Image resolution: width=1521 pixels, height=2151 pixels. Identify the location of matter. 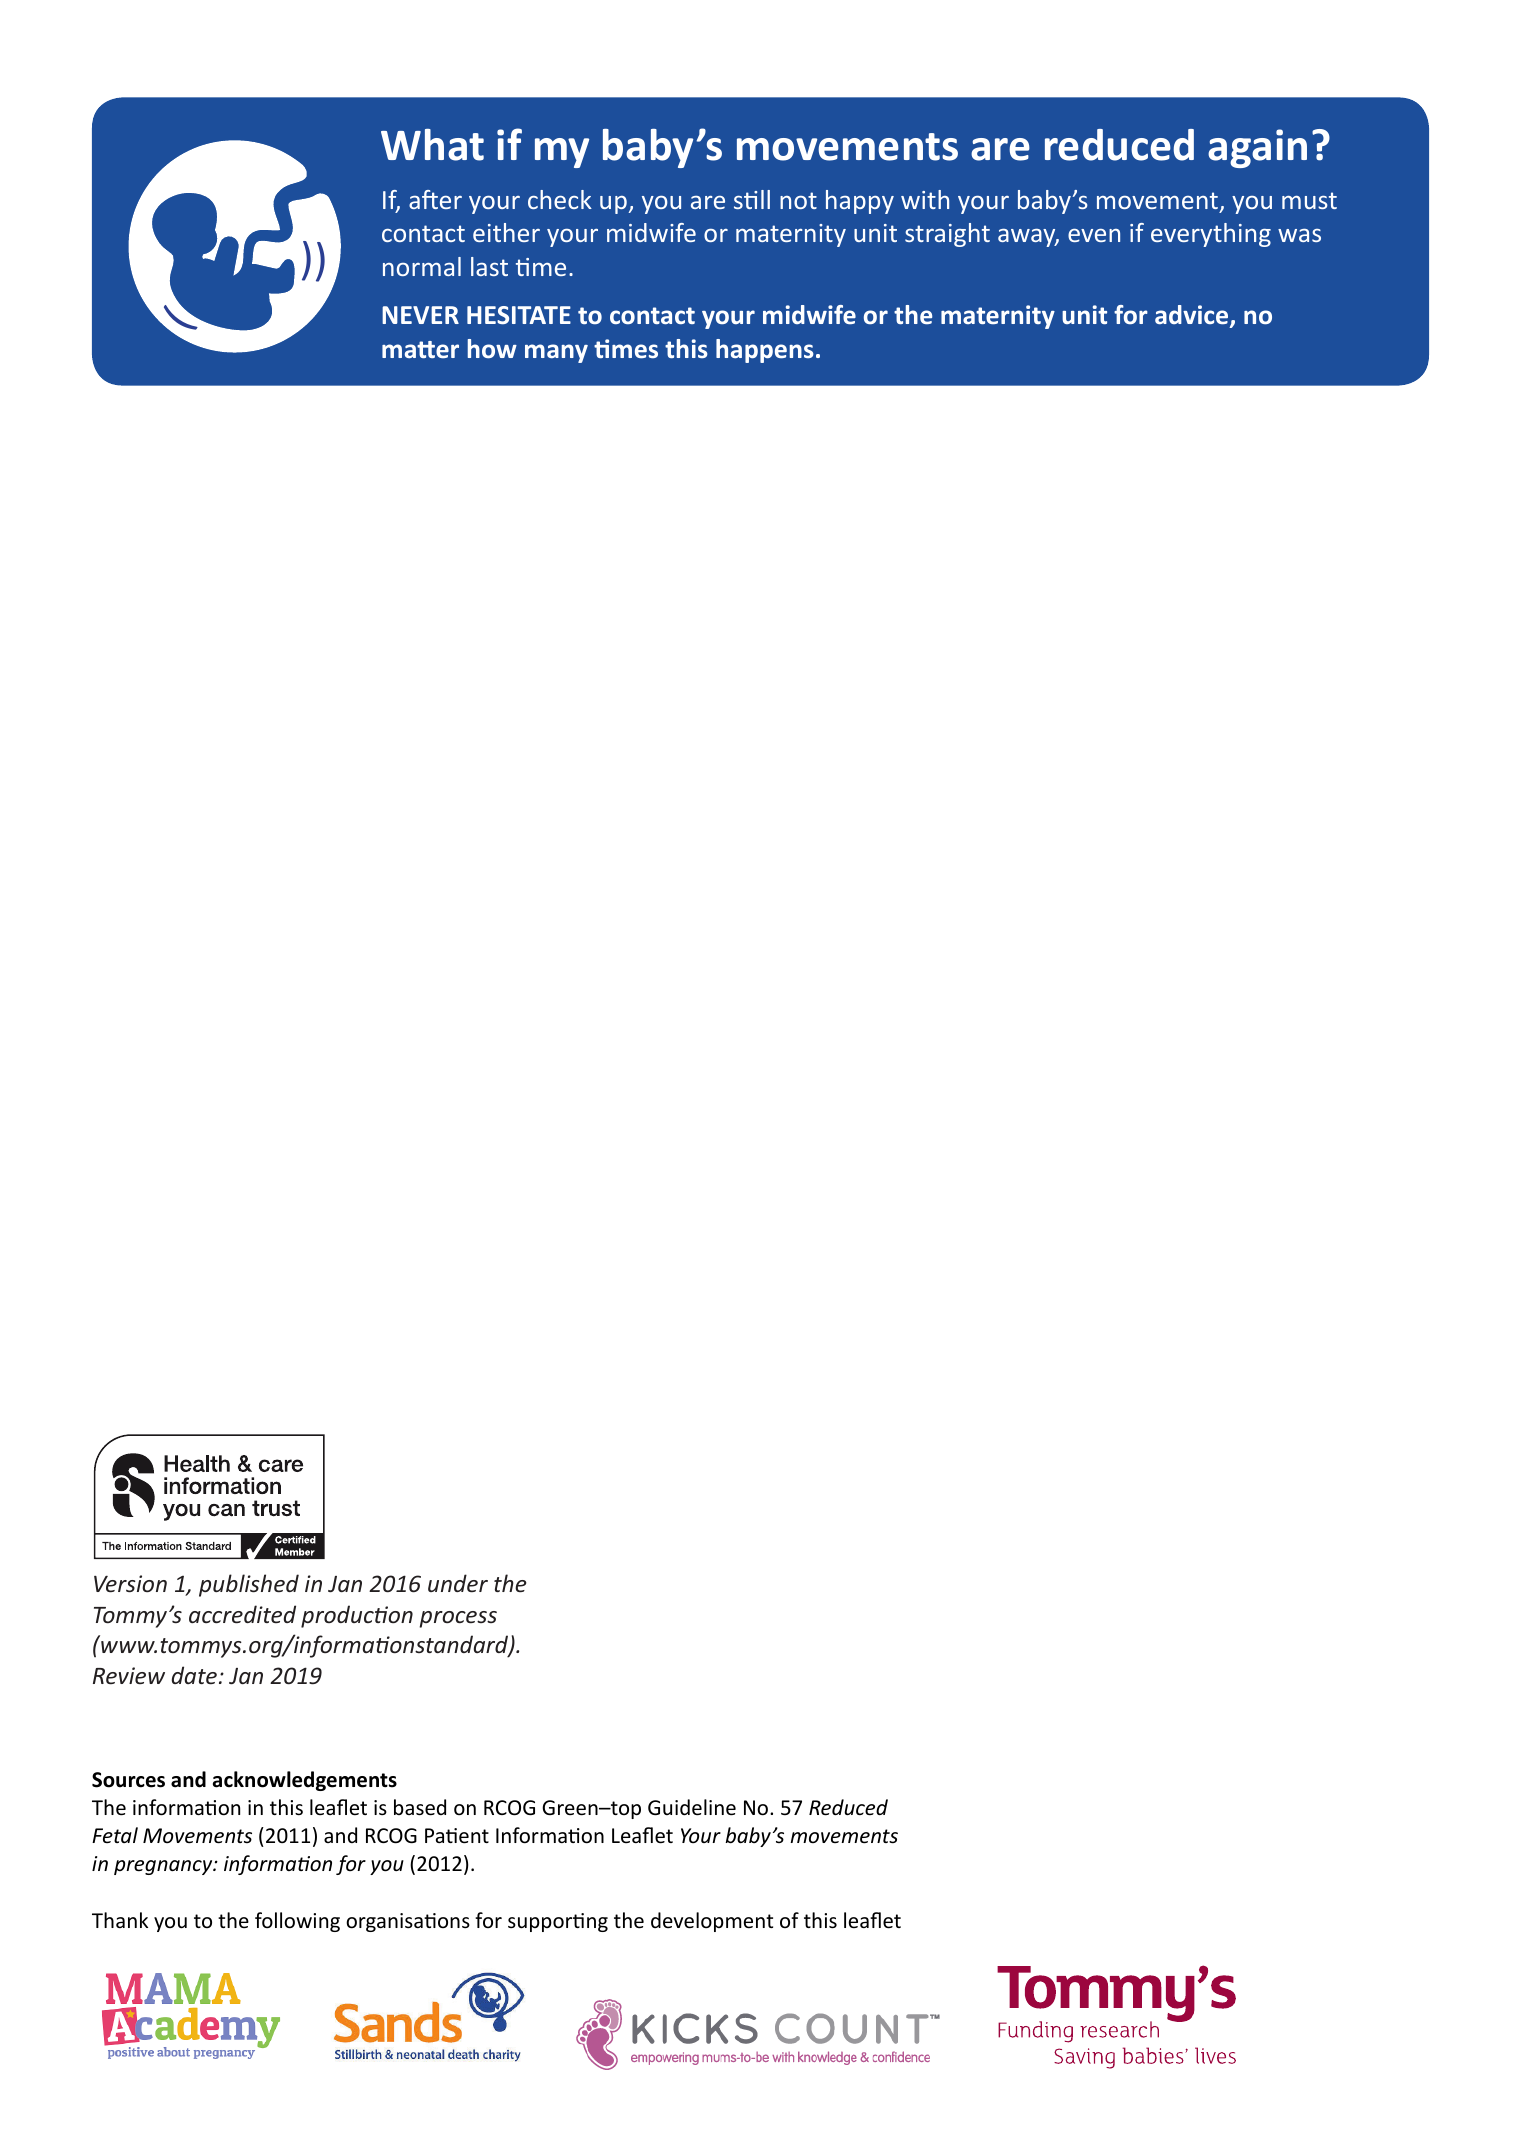
(420, 349).
